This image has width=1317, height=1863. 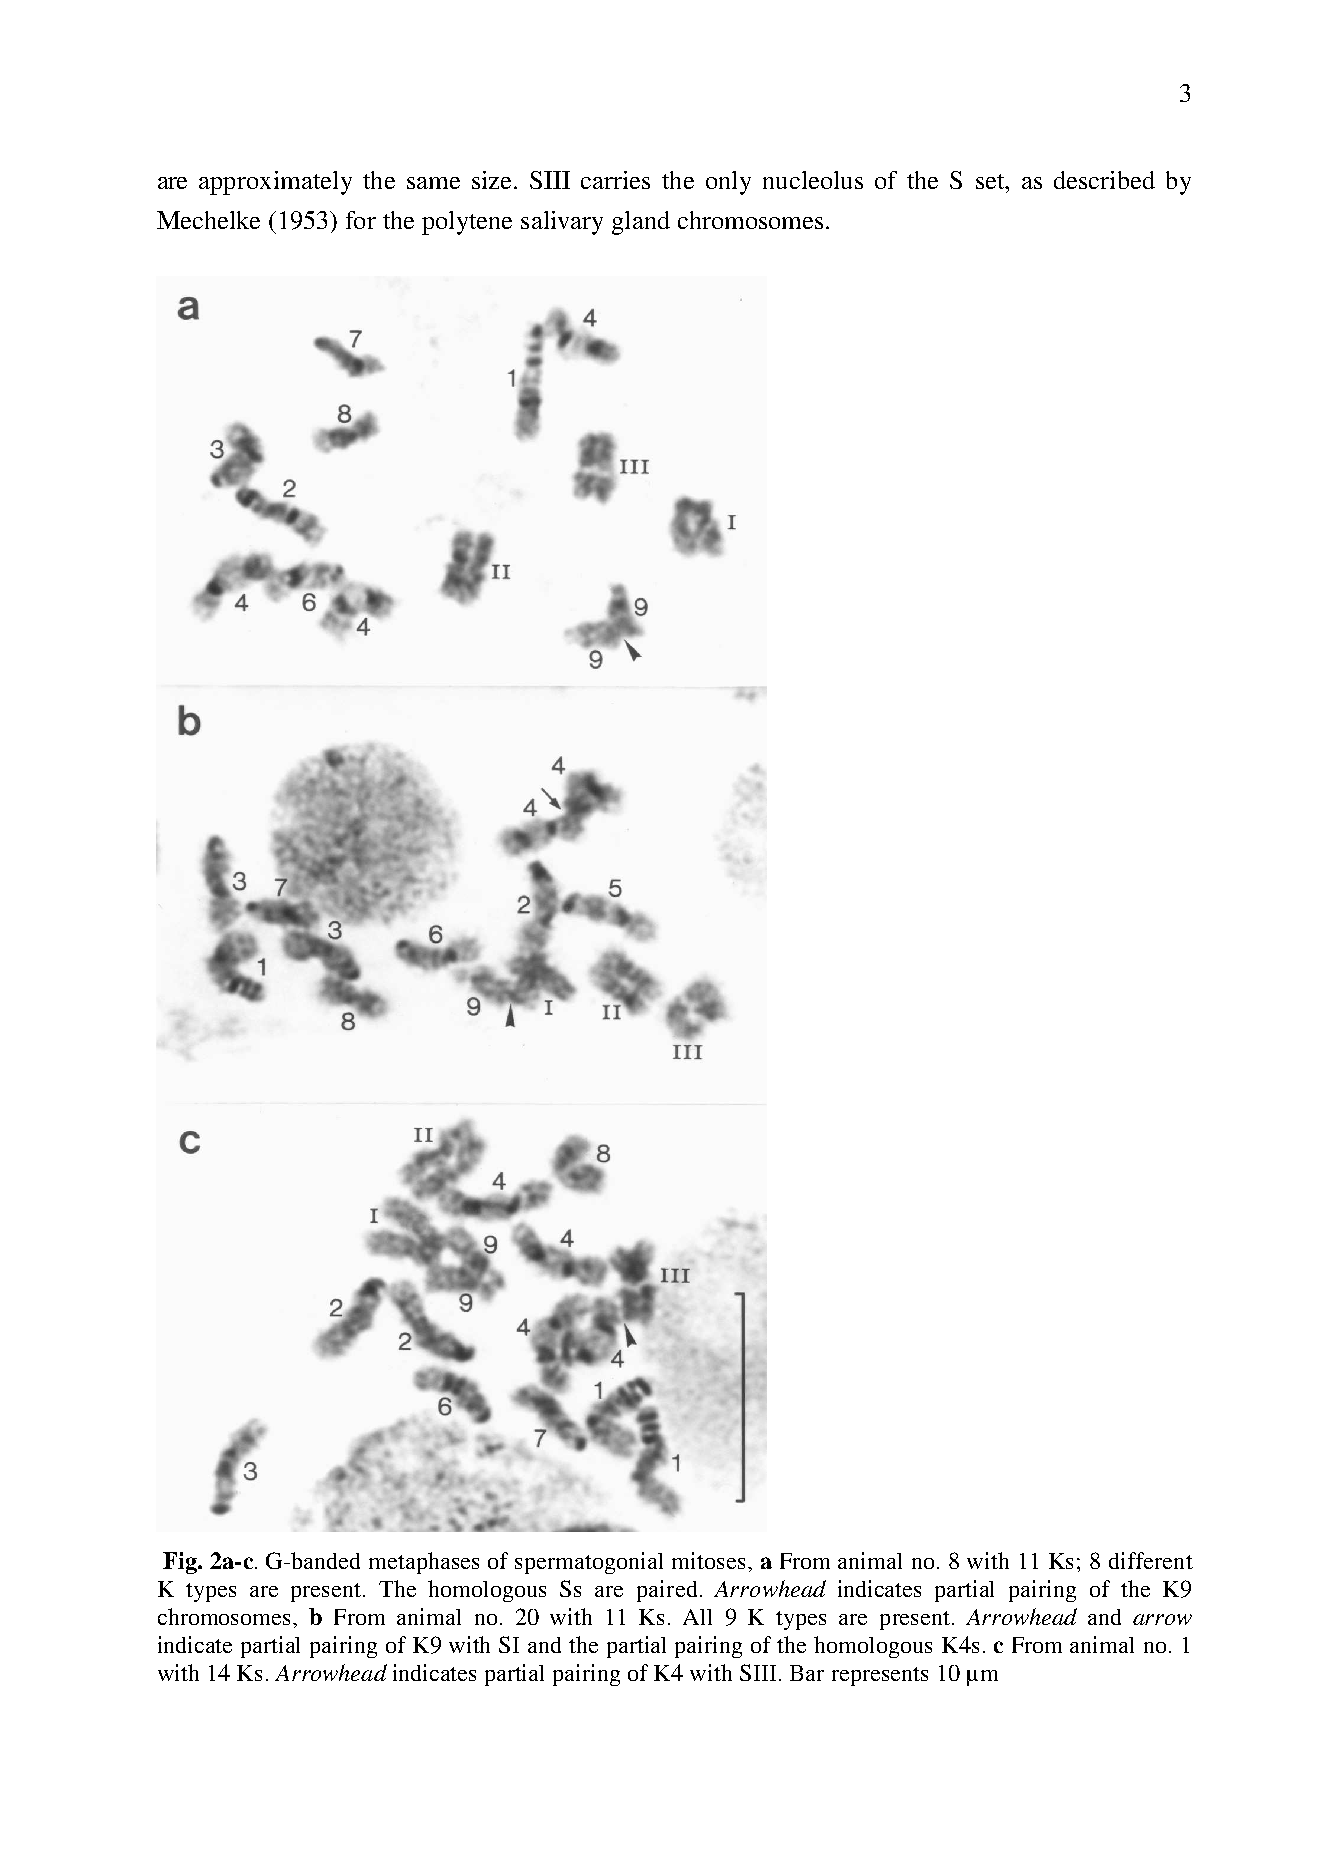 I want to click on set, so click(x=991, y=181).
